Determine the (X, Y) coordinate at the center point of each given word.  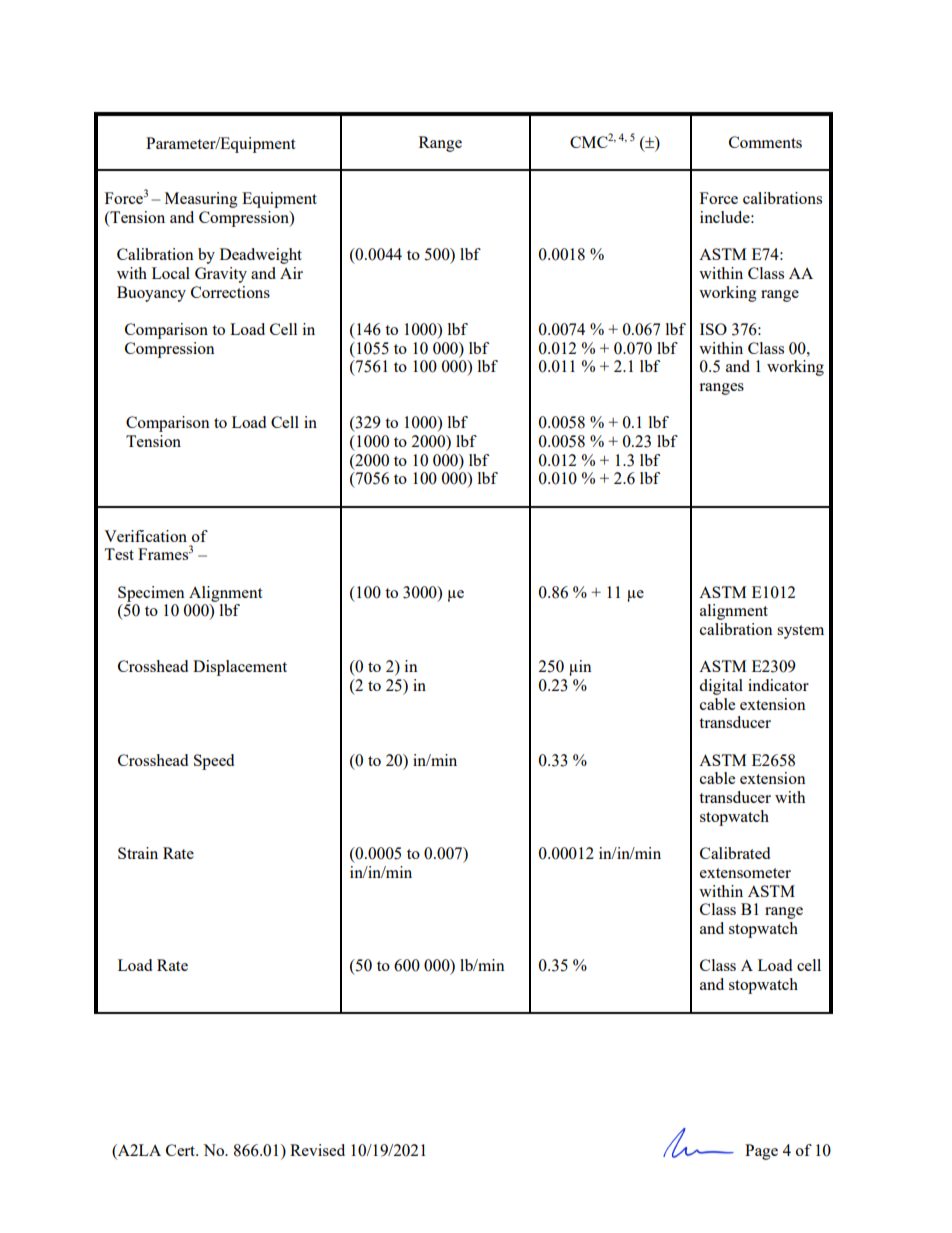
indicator (778, 685)
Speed (214, 762)
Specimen (151, 594)
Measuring (201, 200)
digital (721, 687)
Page (761, 1152)
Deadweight (261, 256)
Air (291, 273)
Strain (138, 853)
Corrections (230, 292)
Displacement (240, 668)
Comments (765, 142)
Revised (317, 1150)
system (800, 632)
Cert (182, 1150)
